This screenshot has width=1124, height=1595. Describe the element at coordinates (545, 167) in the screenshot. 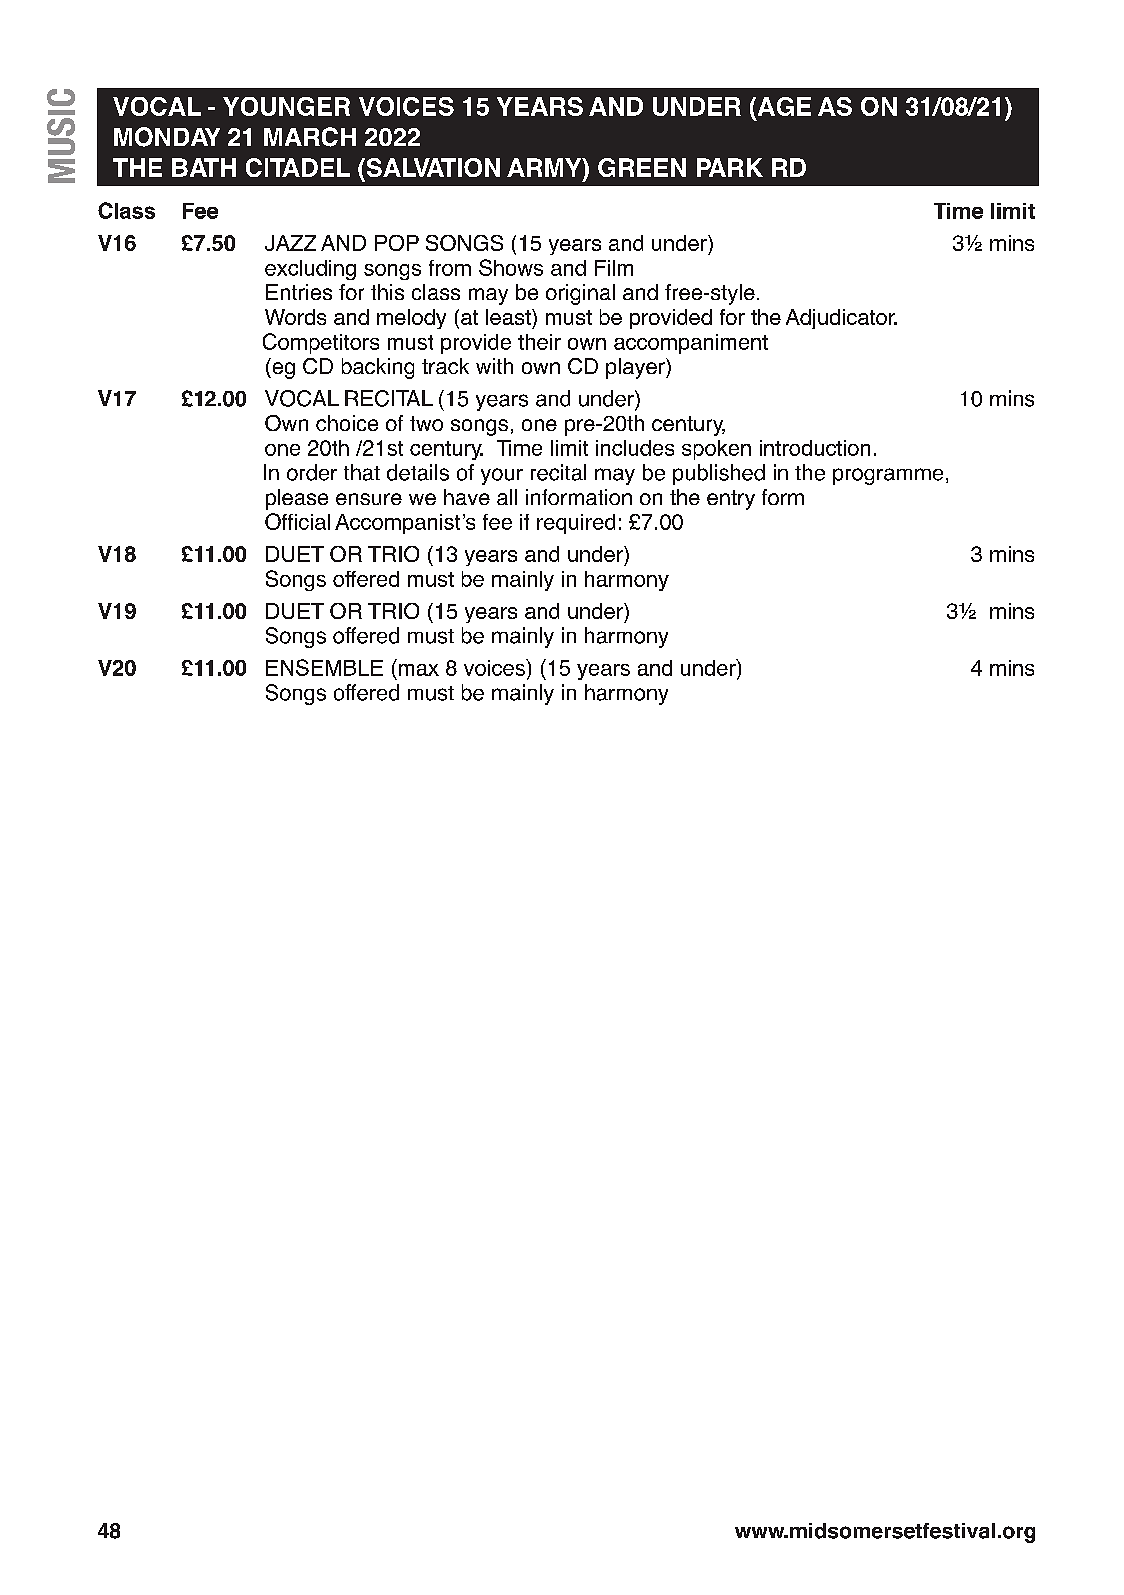

I see `ARMY` at that location.
